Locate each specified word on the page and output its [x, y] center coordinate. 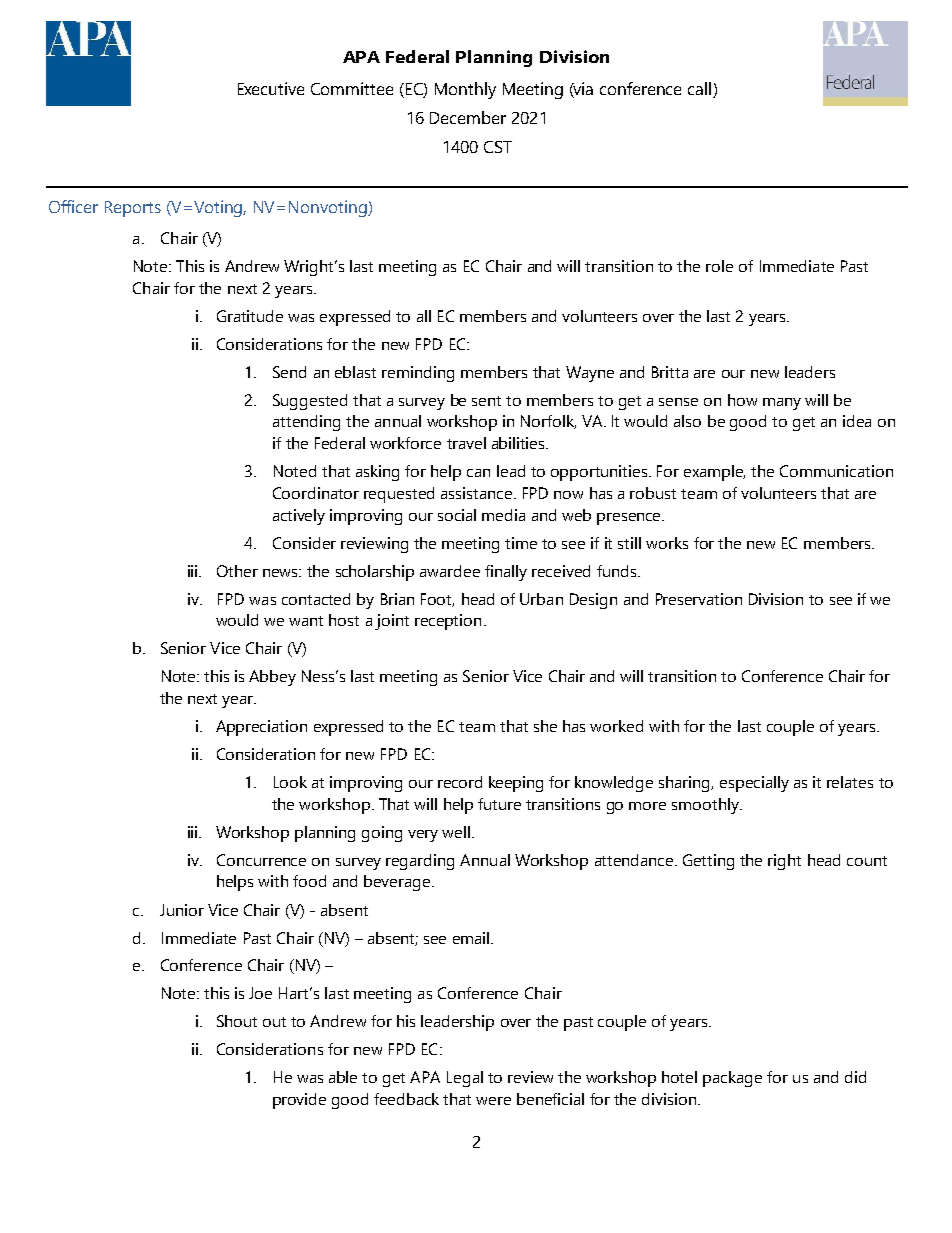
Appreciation [261, 728]
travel [466, 443]
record [460, 782]
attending [306, 423]
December [468, 117]
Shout [237, 1021]
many [782, 404]
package [732, 1079]
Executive [271, 88]
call [701, 90]
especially [754, 784]
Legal [465, 1079]
